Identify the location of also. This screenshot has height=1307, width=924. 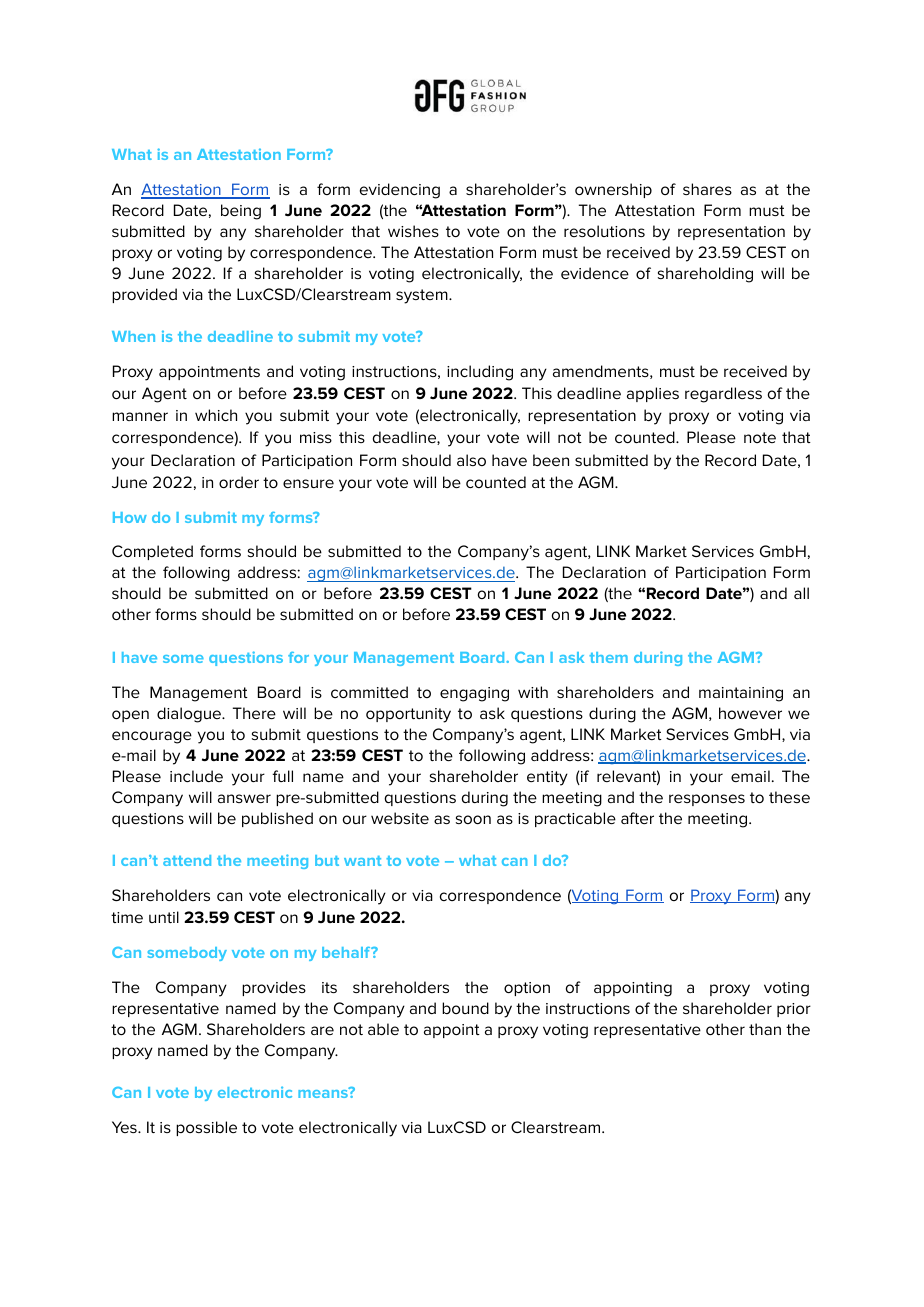
(471, 460).
